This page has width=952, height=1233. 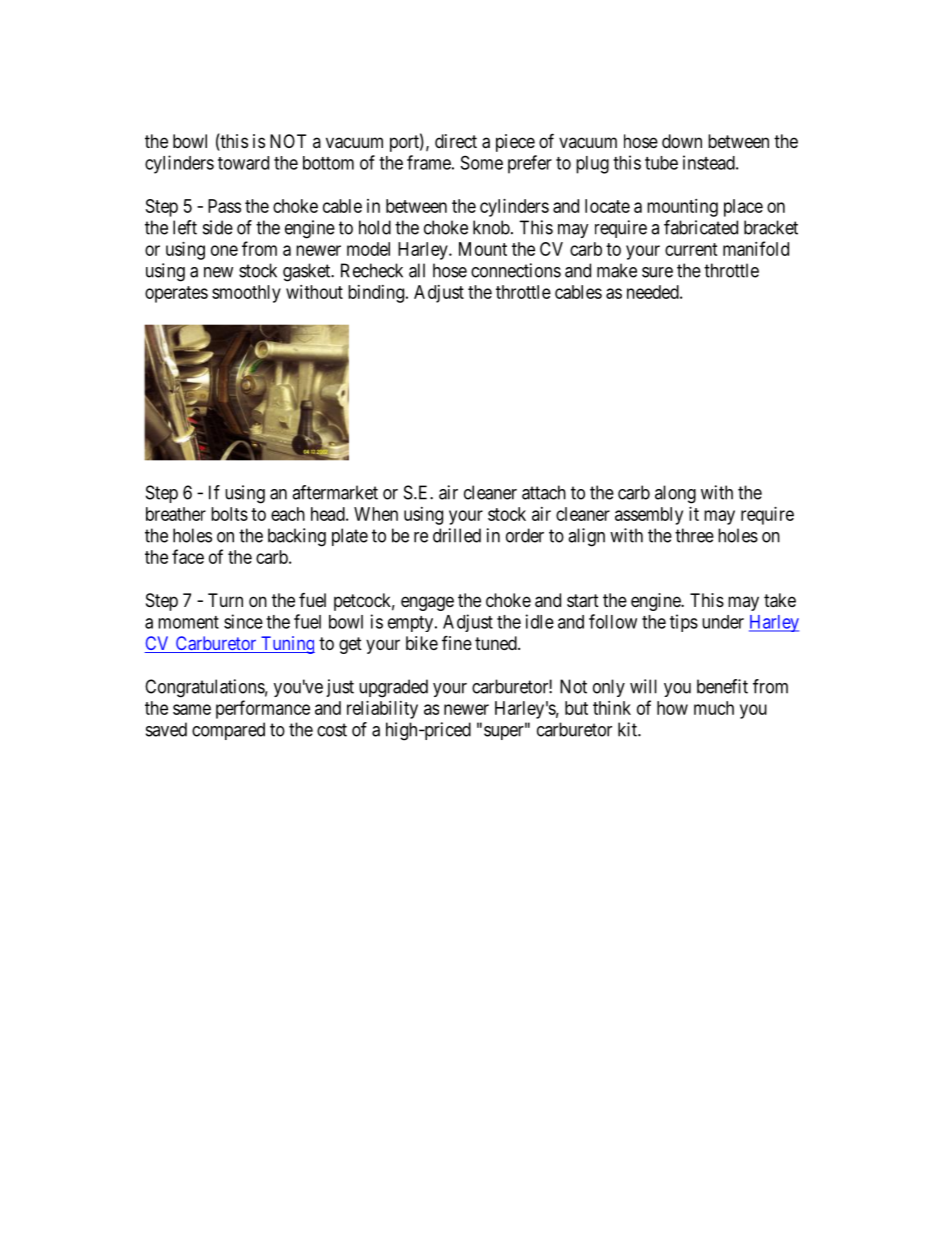 I want to click on aftermarket, so click(x=335, y=492).
